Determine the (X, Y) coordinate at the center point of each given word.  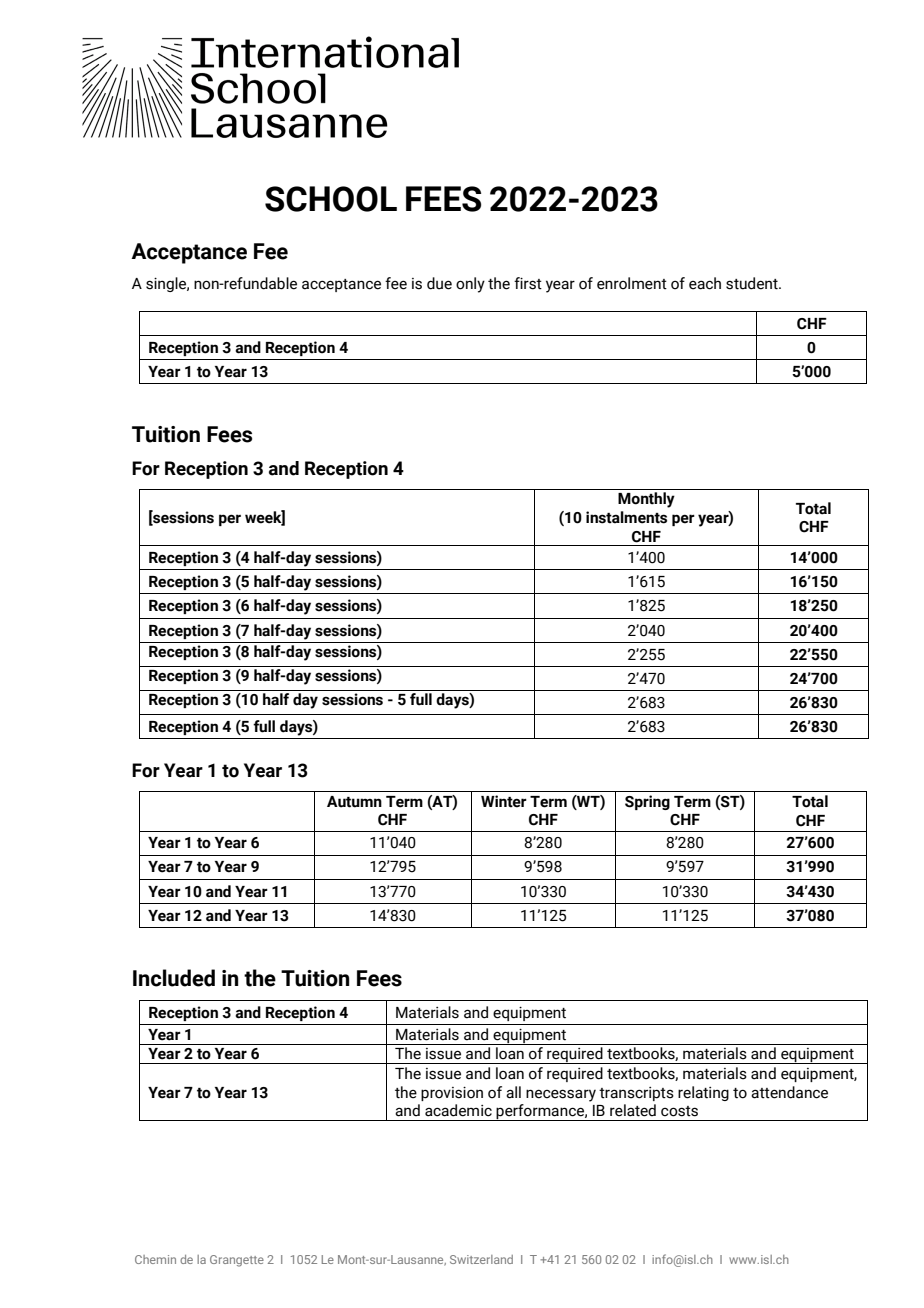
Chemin (155, 1259)
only (470, 285)
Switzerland (481, 1259)
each (705, 283)
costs (679, 1111)
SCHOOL (331, 199)
